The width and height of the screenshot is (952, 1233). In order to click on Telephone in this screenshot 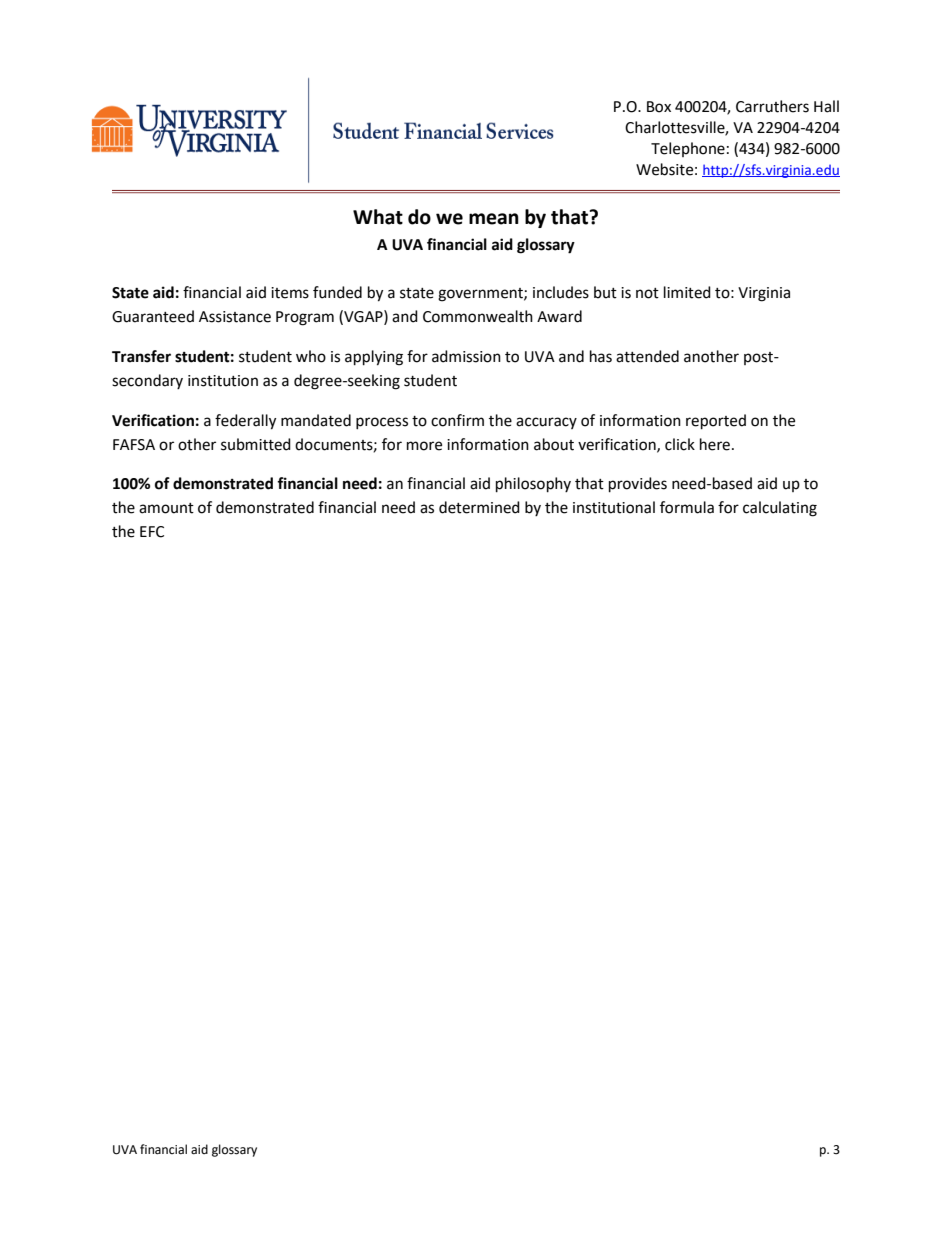, I will do `click(688, 149)`.
